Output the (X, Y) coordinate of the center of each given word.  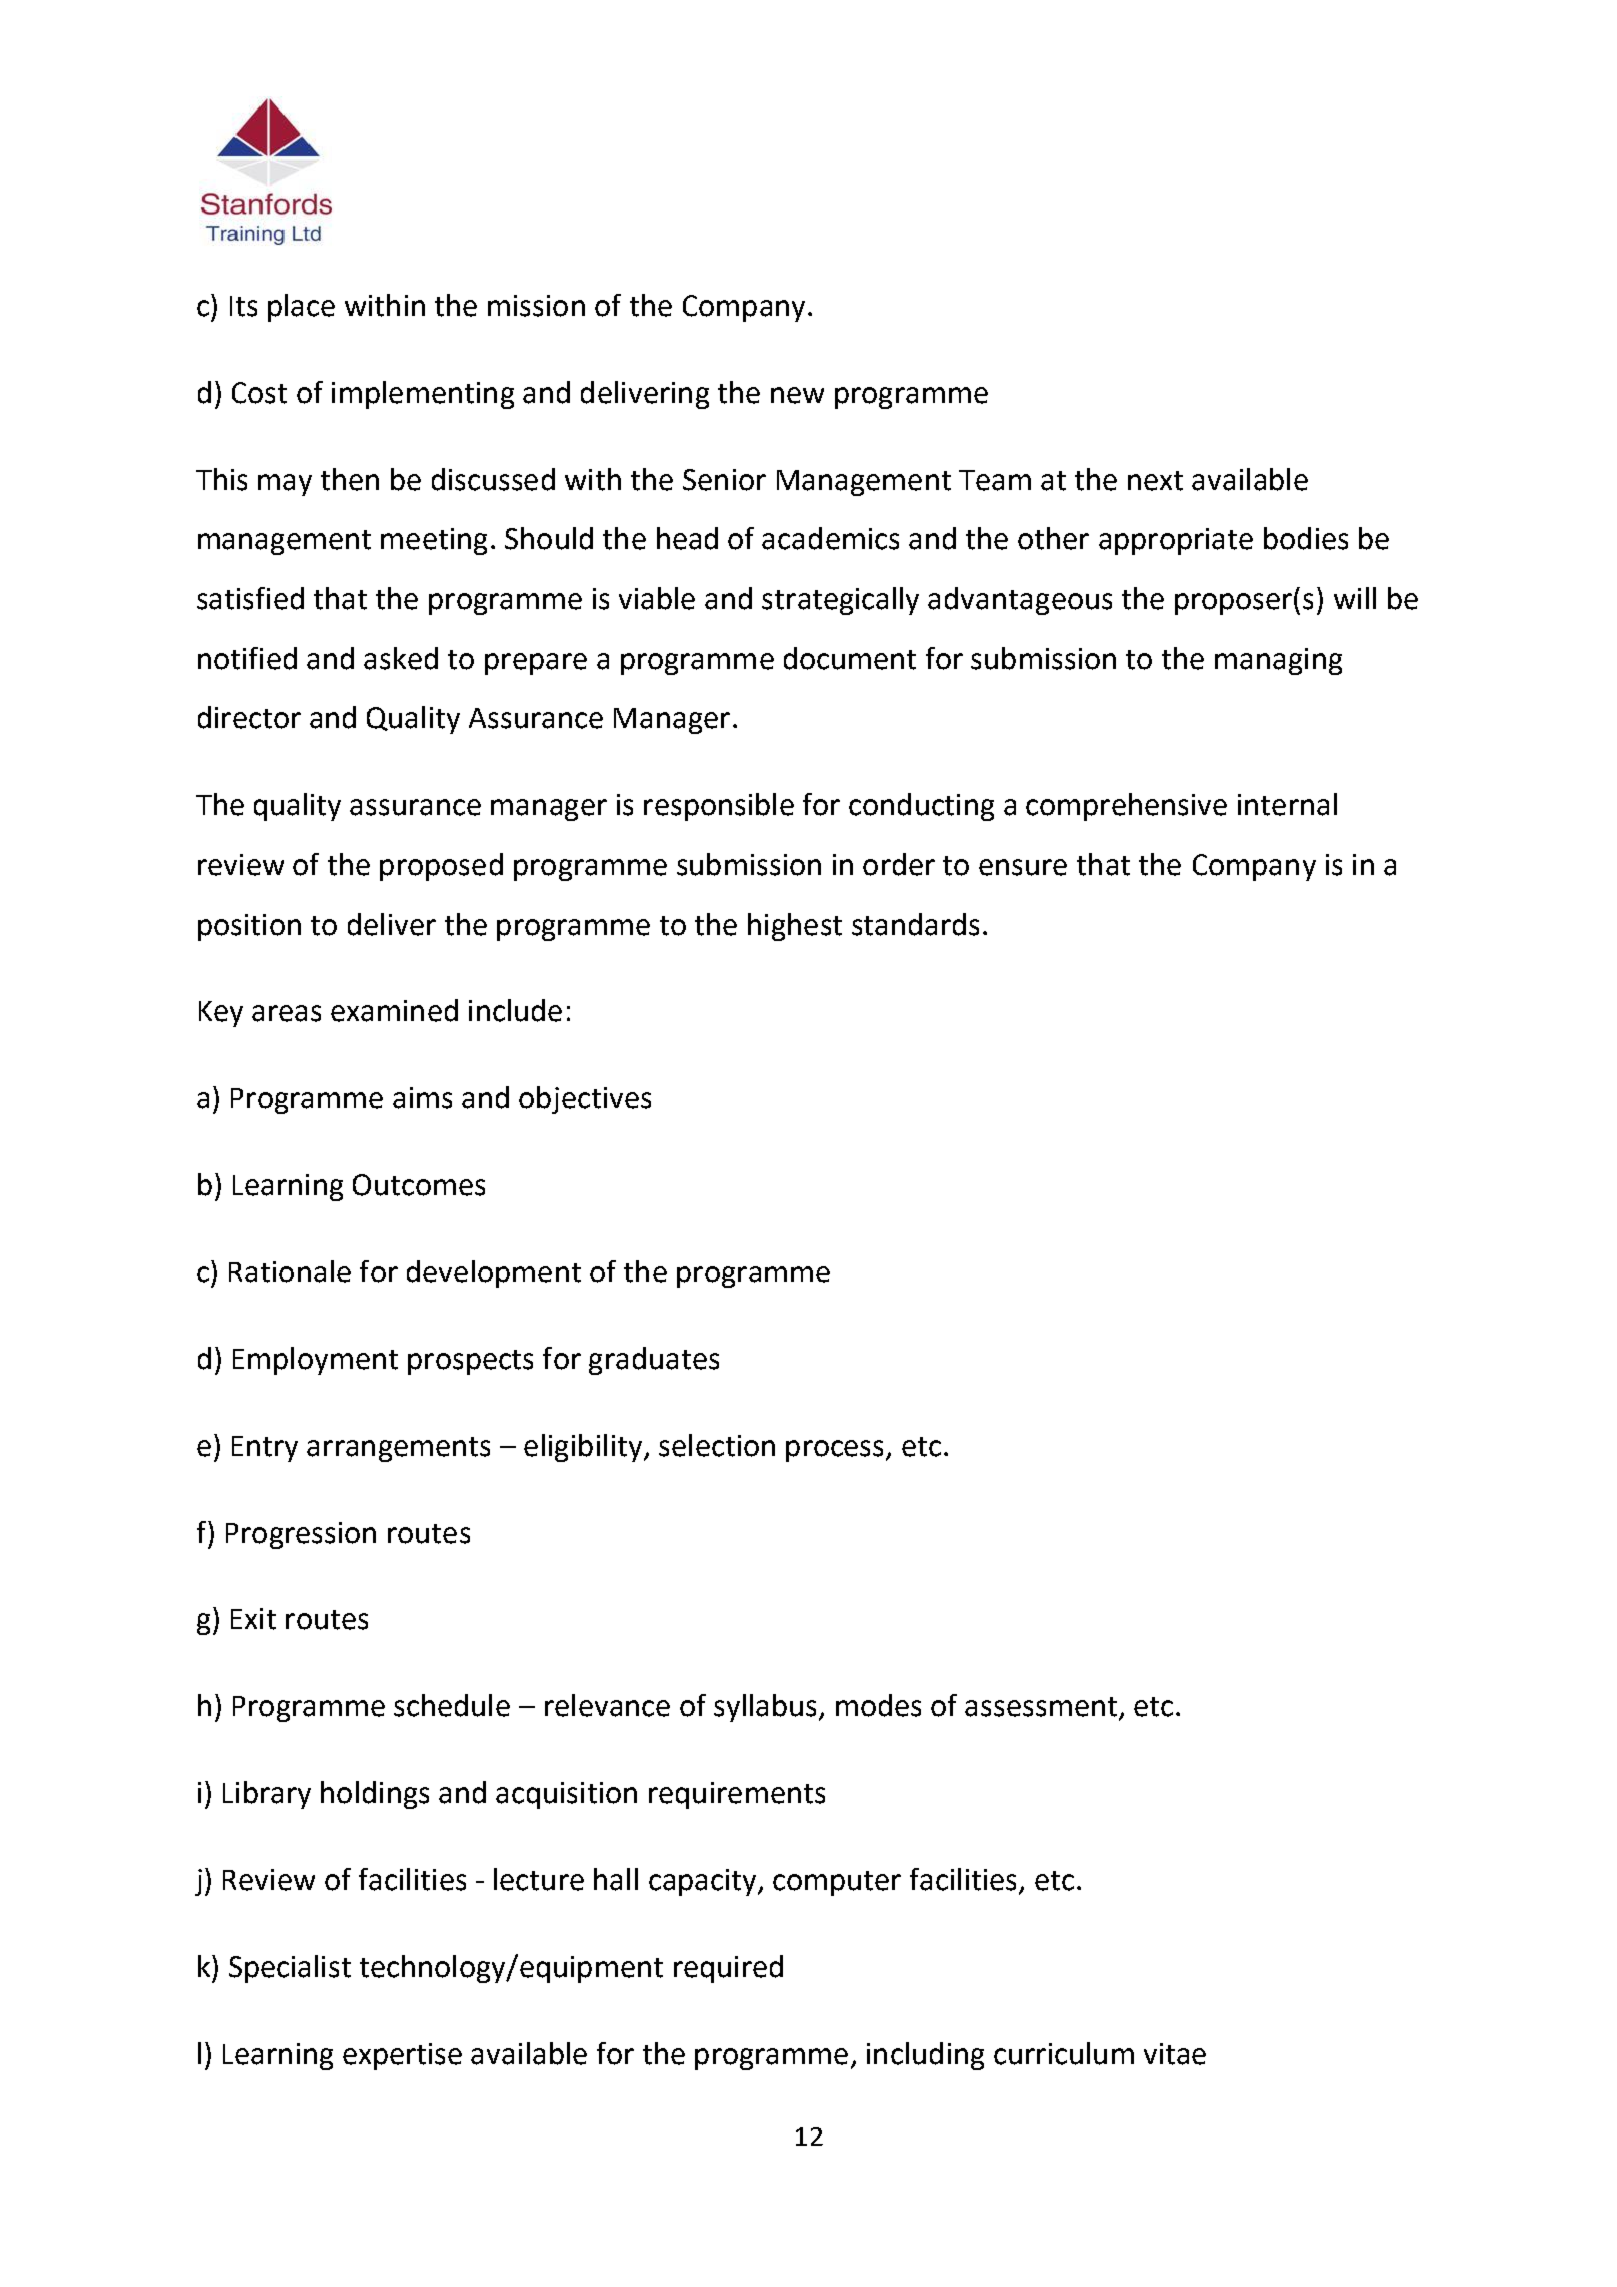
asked (401, 658)
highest (795, 927)
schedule (452, 1705)
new (797, 395)
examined (394, 1010)
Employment (315, 1361)
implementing (423, 395)
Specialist (290, 1969)
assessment (1041, 1707)
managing (1278, 661)
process (836, 1451)
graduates (654, 1361)
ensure (1023, 867)
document (850, 658)
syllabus (765, 1708)
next (1155, 481)
